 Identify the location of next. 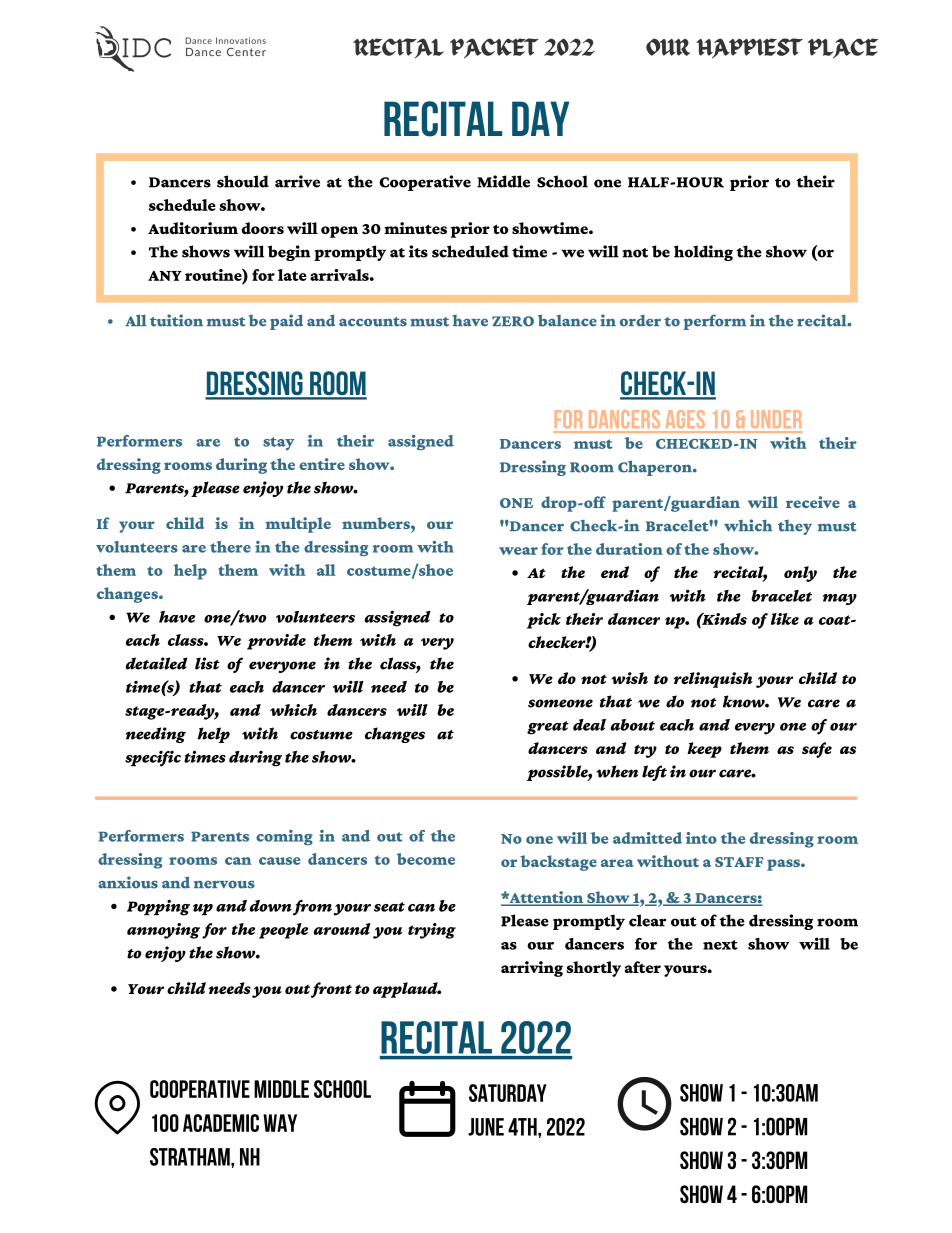
(720, 945).
